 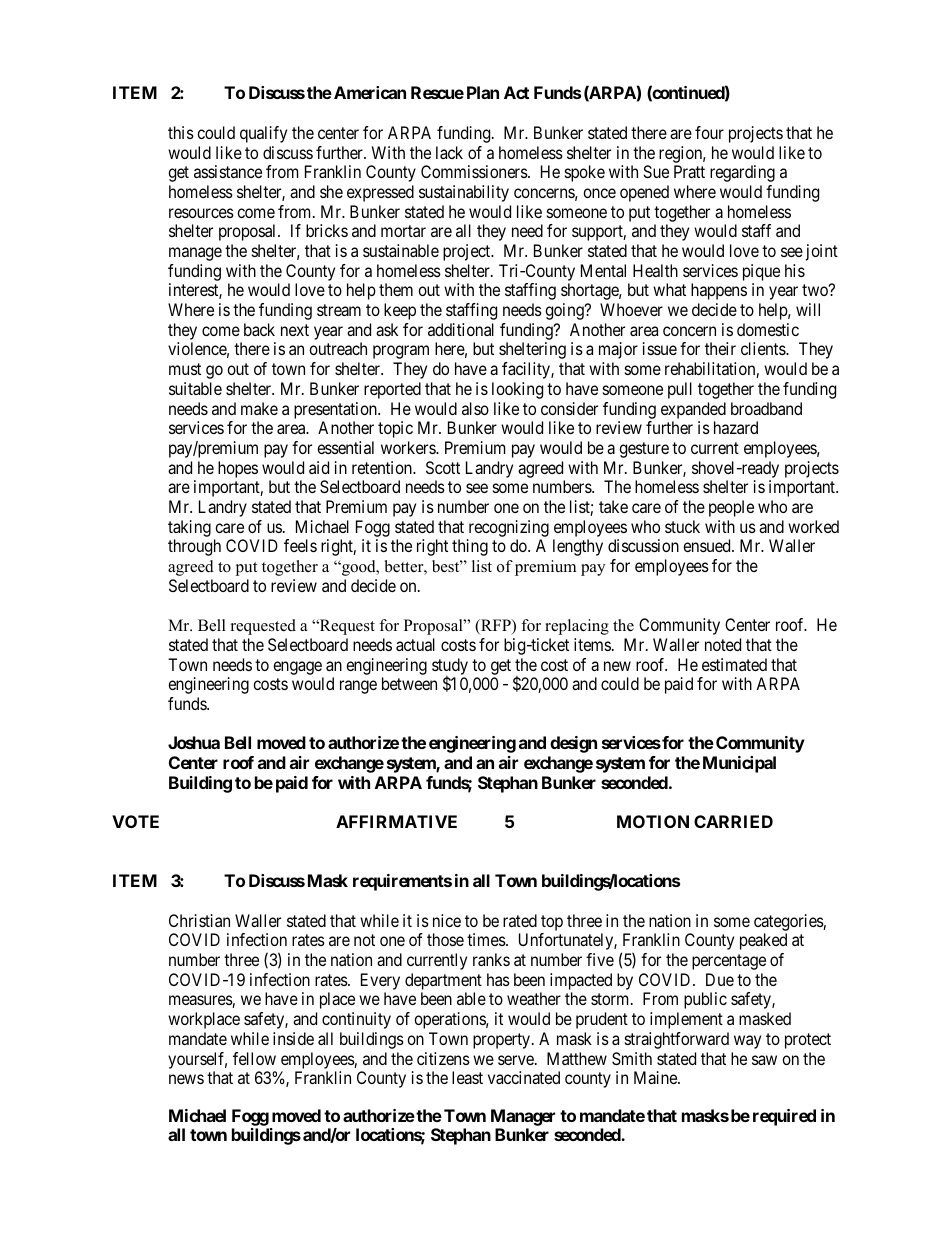 What do you see at coordinates (573, 744) in the page?
I see `design` at bounding box center [573, 744].
